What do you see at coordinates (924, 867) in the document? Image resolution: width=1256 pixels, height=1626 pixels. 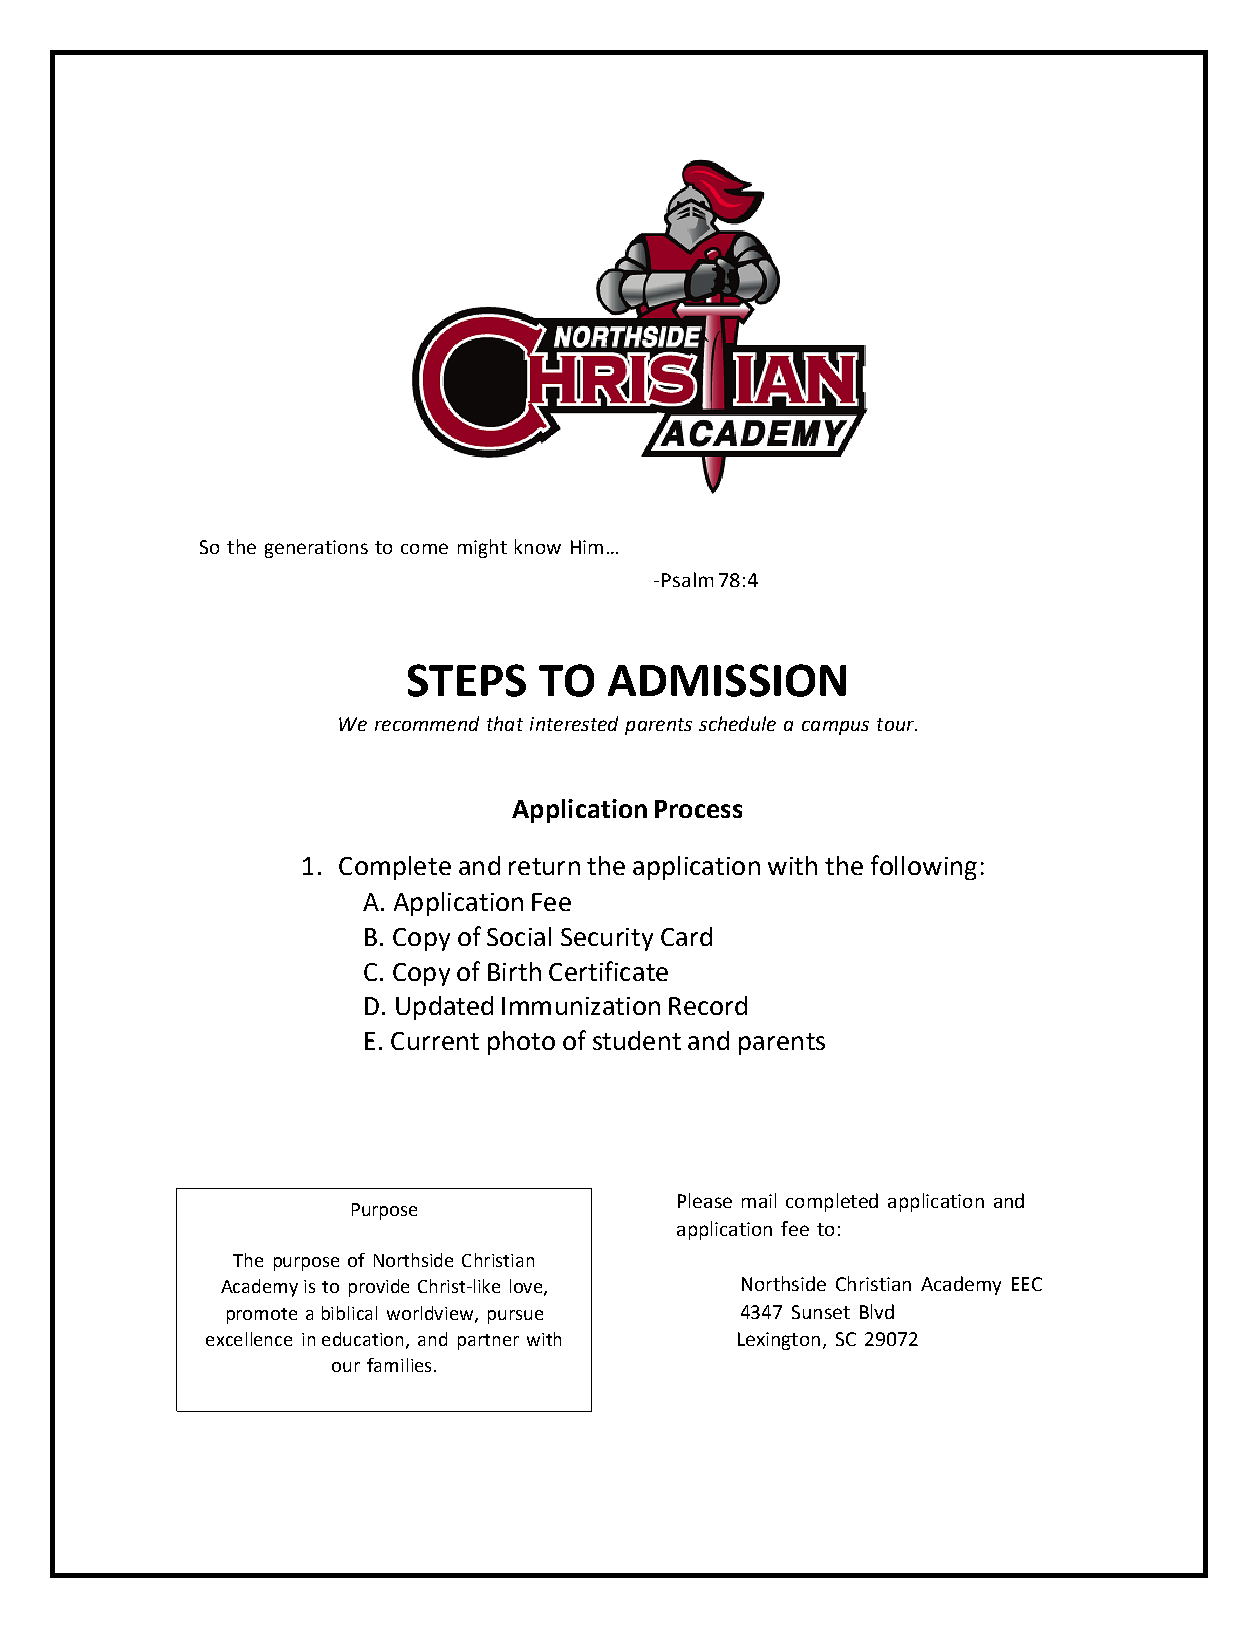 I see `following` at bounding box center [924, 867].
